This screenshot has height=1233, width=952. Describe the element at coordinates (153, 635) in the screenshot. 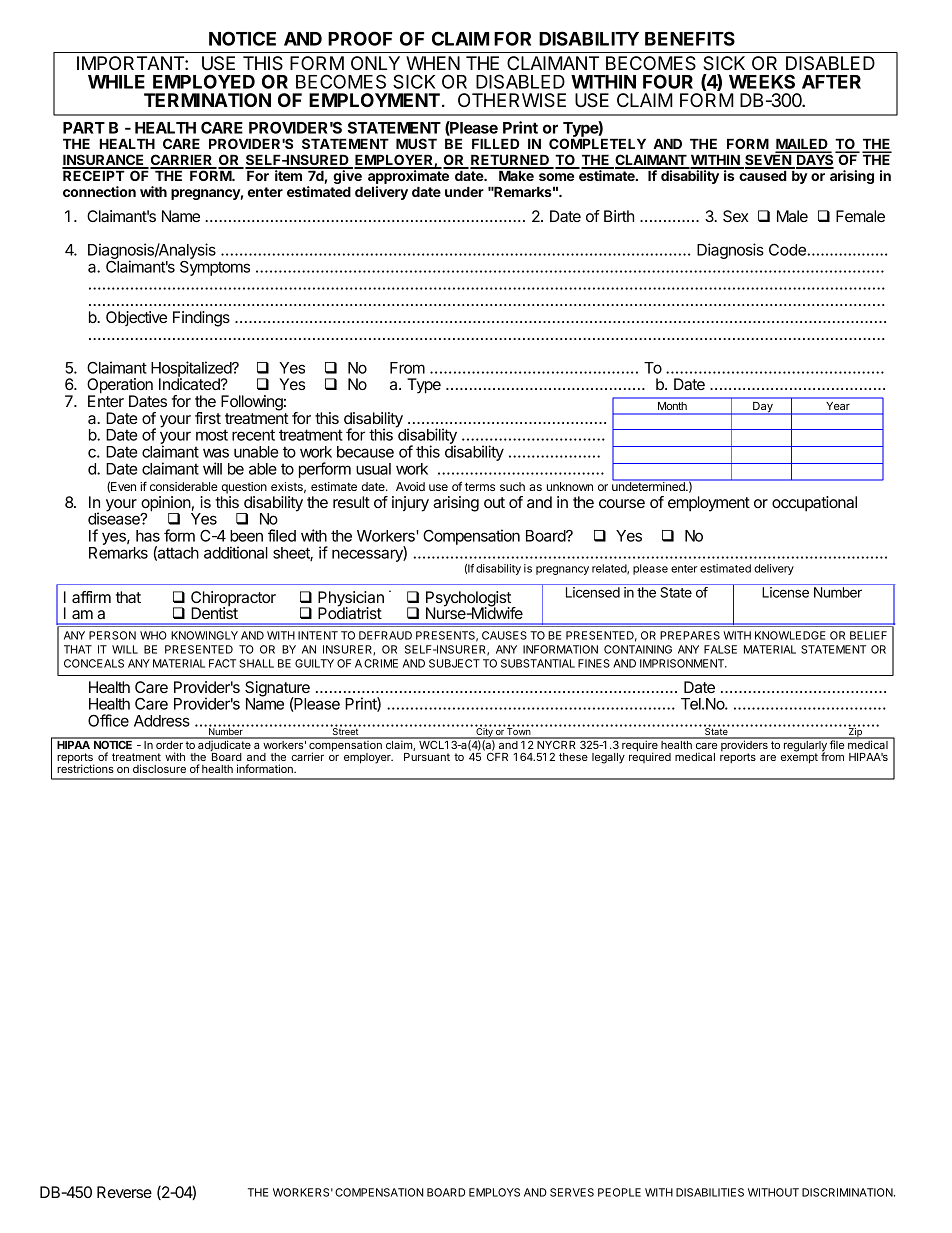

I see `WHO` at that location.
